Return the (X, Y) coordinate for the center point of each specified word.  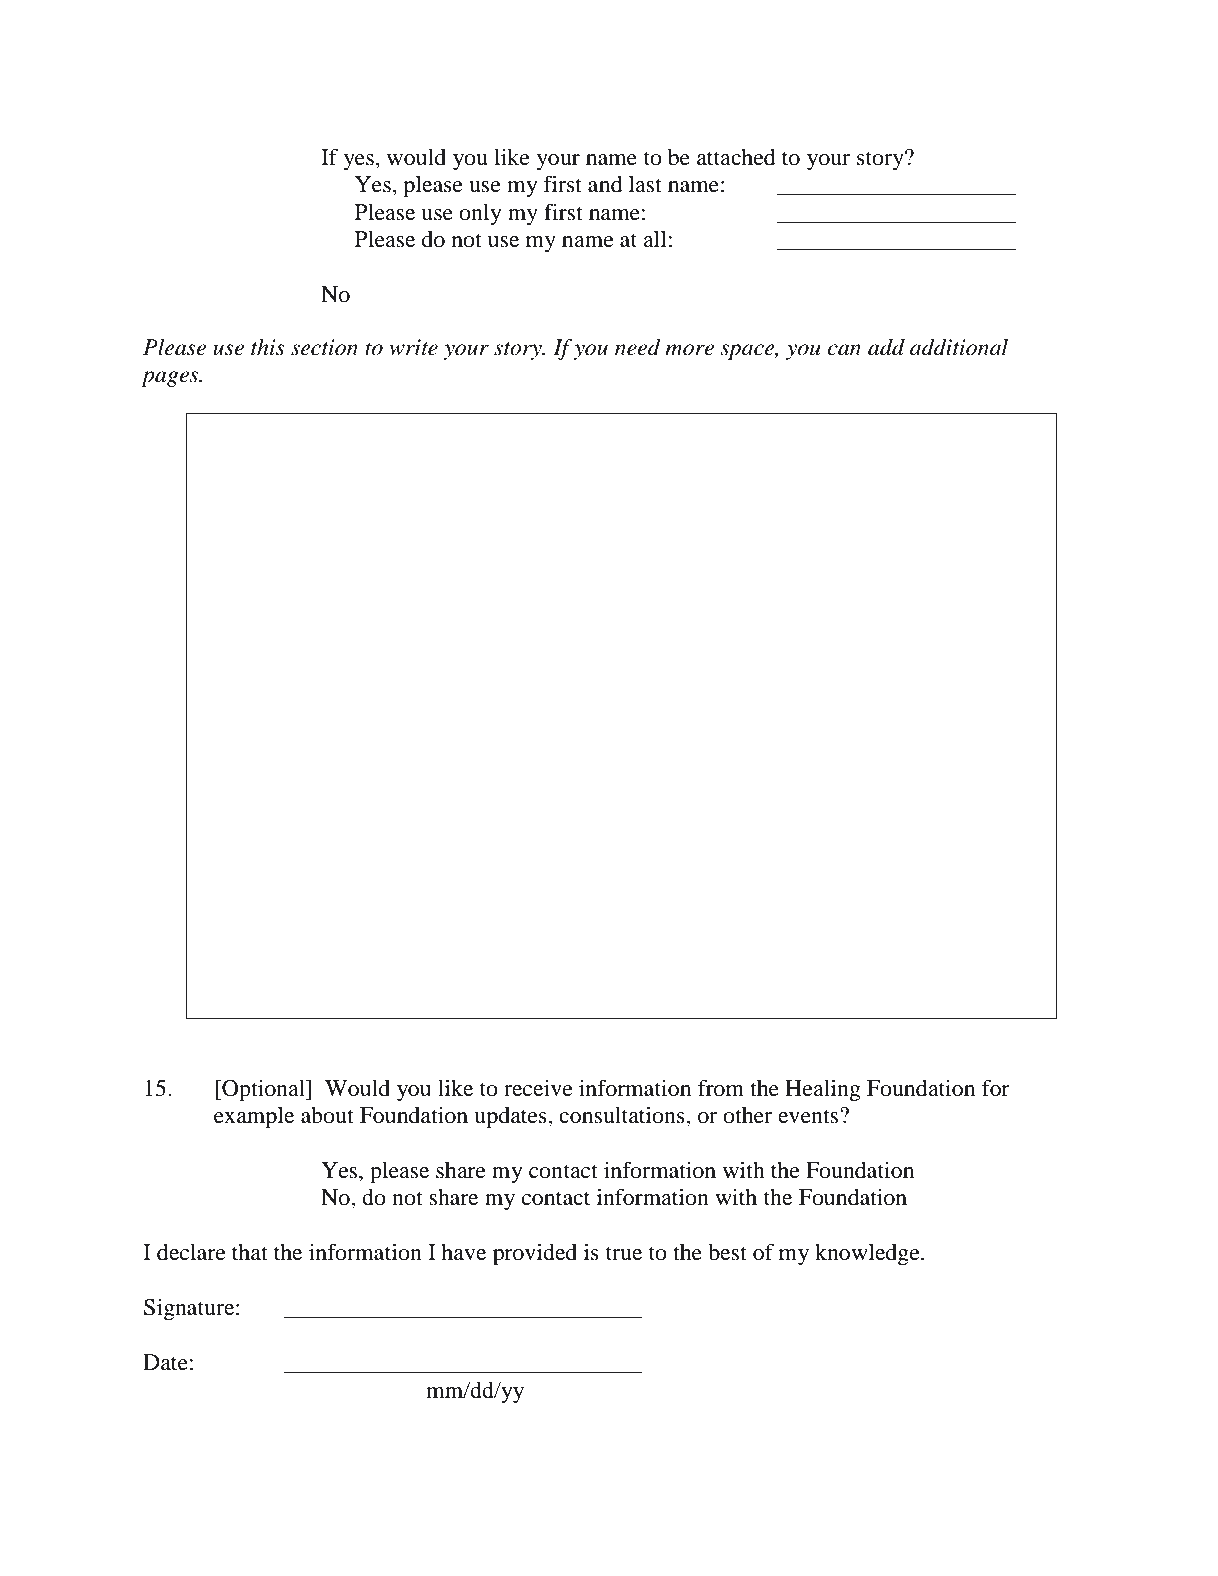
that (250, 1252)
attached (736, 157)
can (844, 350)
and (605, 184)
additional (959, 347)
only (480, 214)
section (324, 347)
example (254, 1118)
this (268, 347)
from (721, 1088)
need (638, 347)
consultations (623, 1115)
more (689, 350)
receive (538, 1088)
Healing (823, 1090)
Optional (263, 1090)
